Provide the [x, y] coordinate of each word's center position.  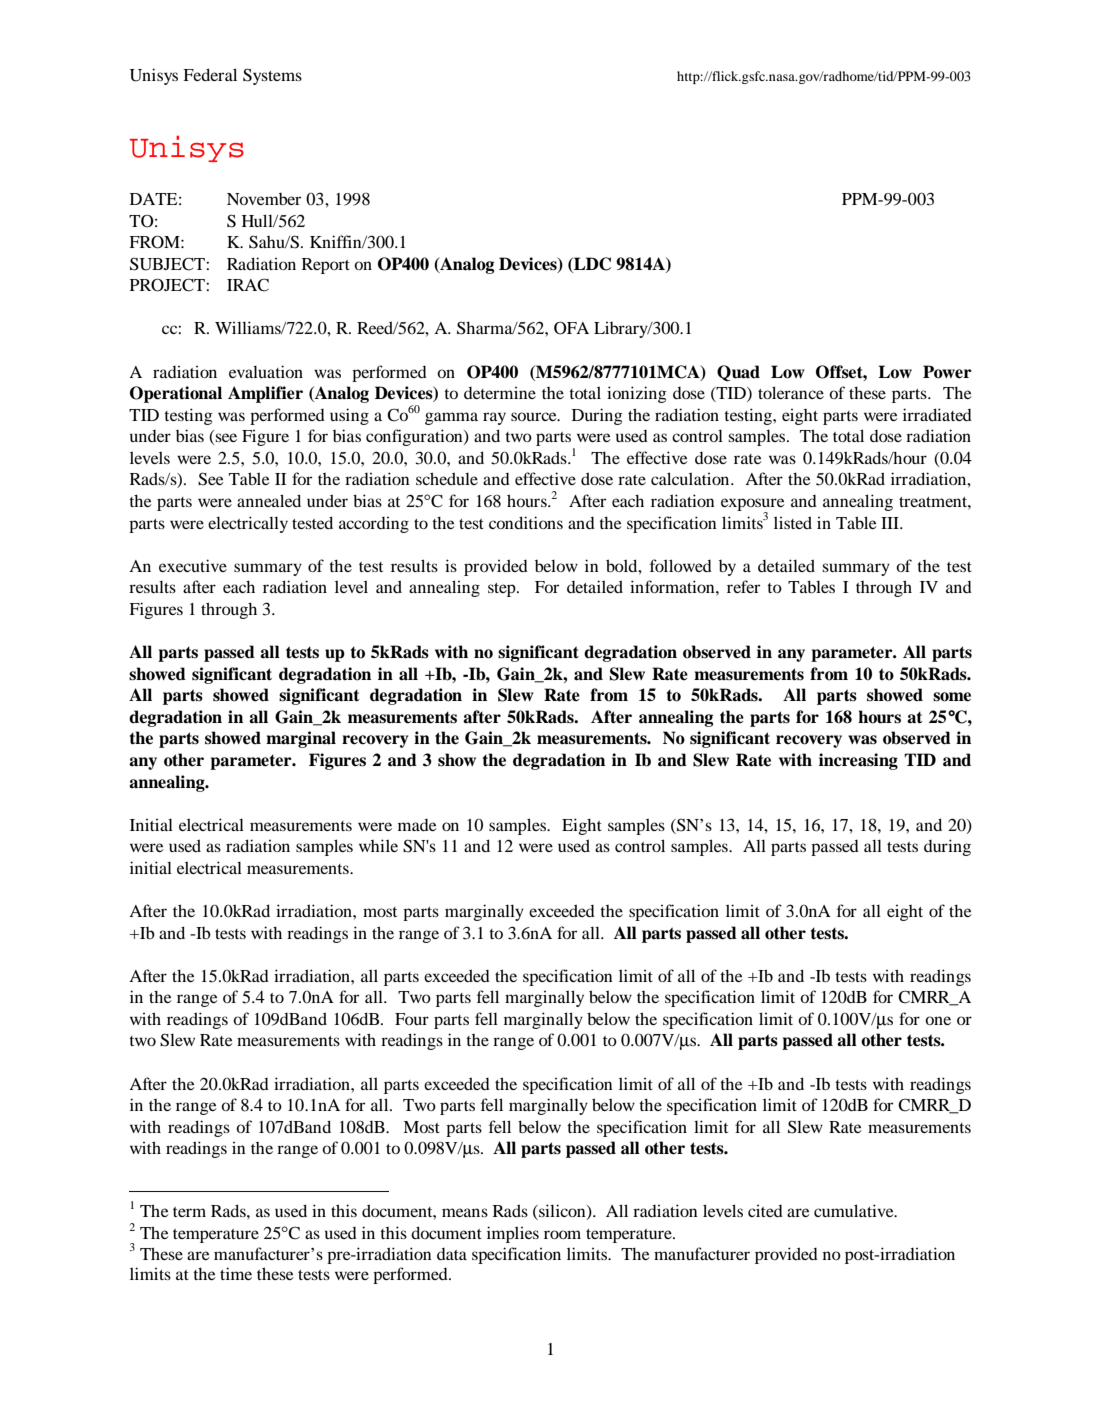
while [378, 845]
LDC [591, 264]
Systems [272, 76]
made [417, 825]
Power [947, 372]
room [562, 1234]
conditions [526, 522]
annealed [269, 500]
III [891, 523]
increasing [858, 761]
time [236, 1273]
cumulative [855, 1210]
